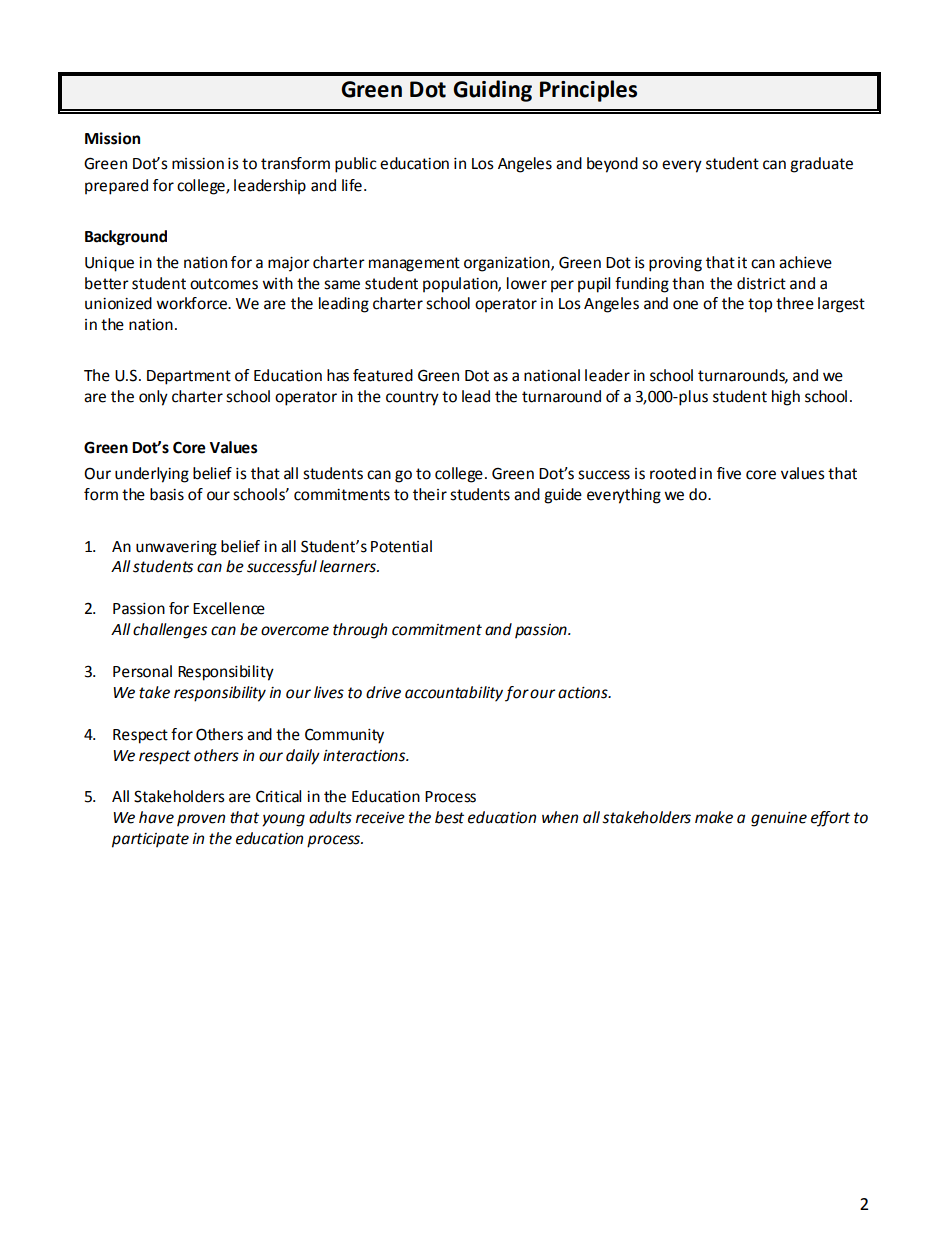  Describe the element at coordinates (170, 631) in the image. I see `challenges` at that location.
